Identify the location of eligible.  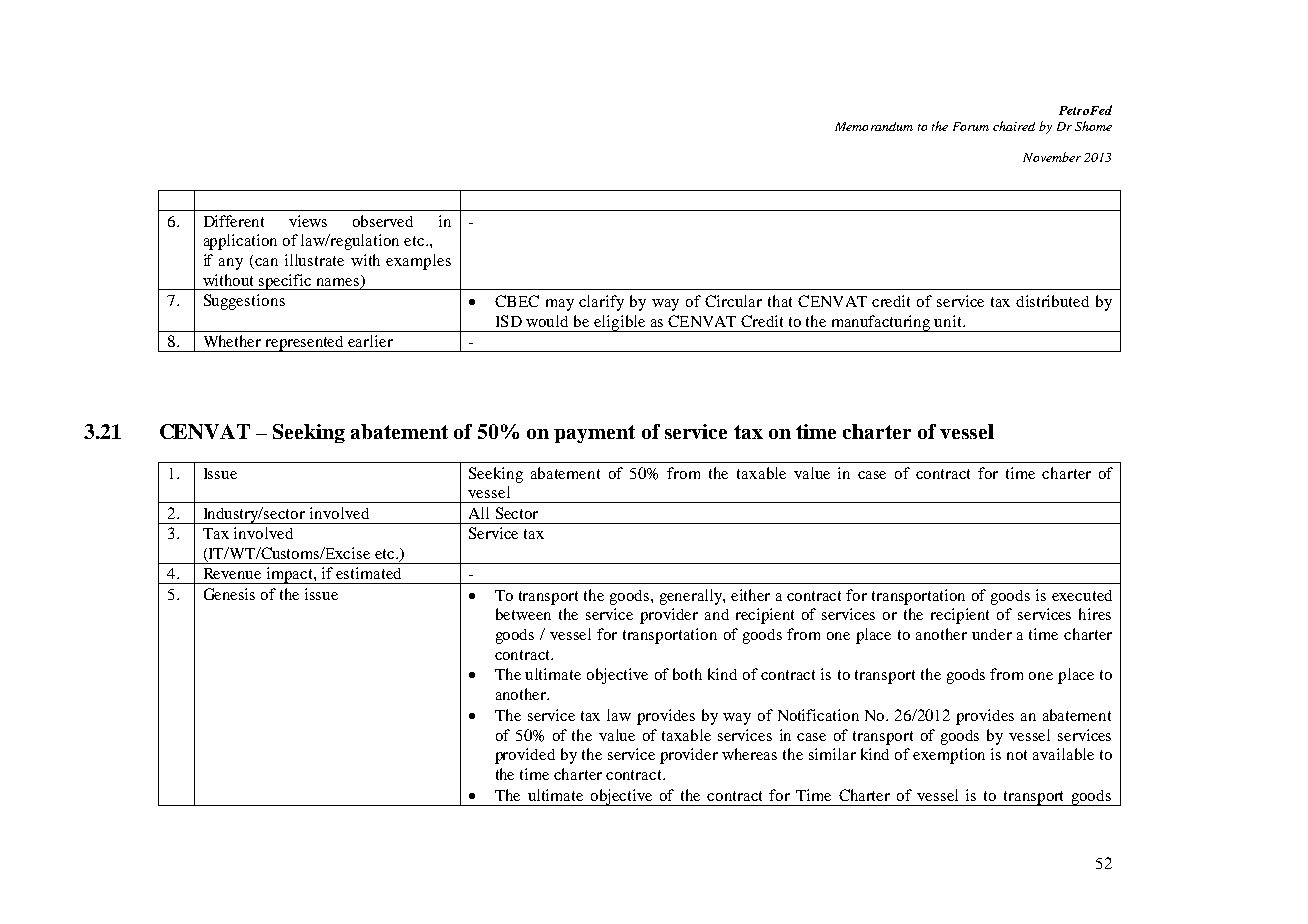
(620, 323).
